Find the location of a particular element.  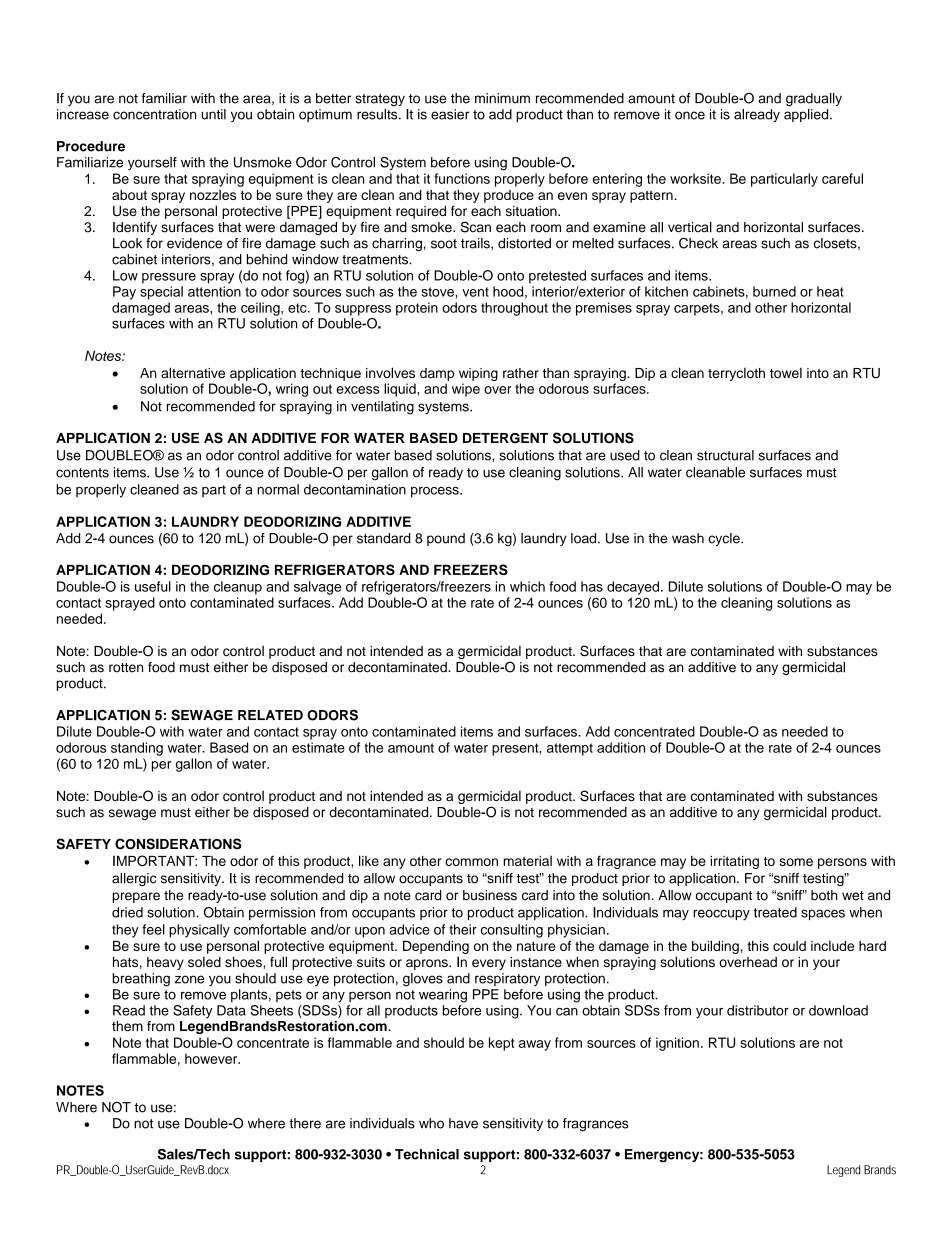

DETERGENT is located at coordinates (505, 438).
